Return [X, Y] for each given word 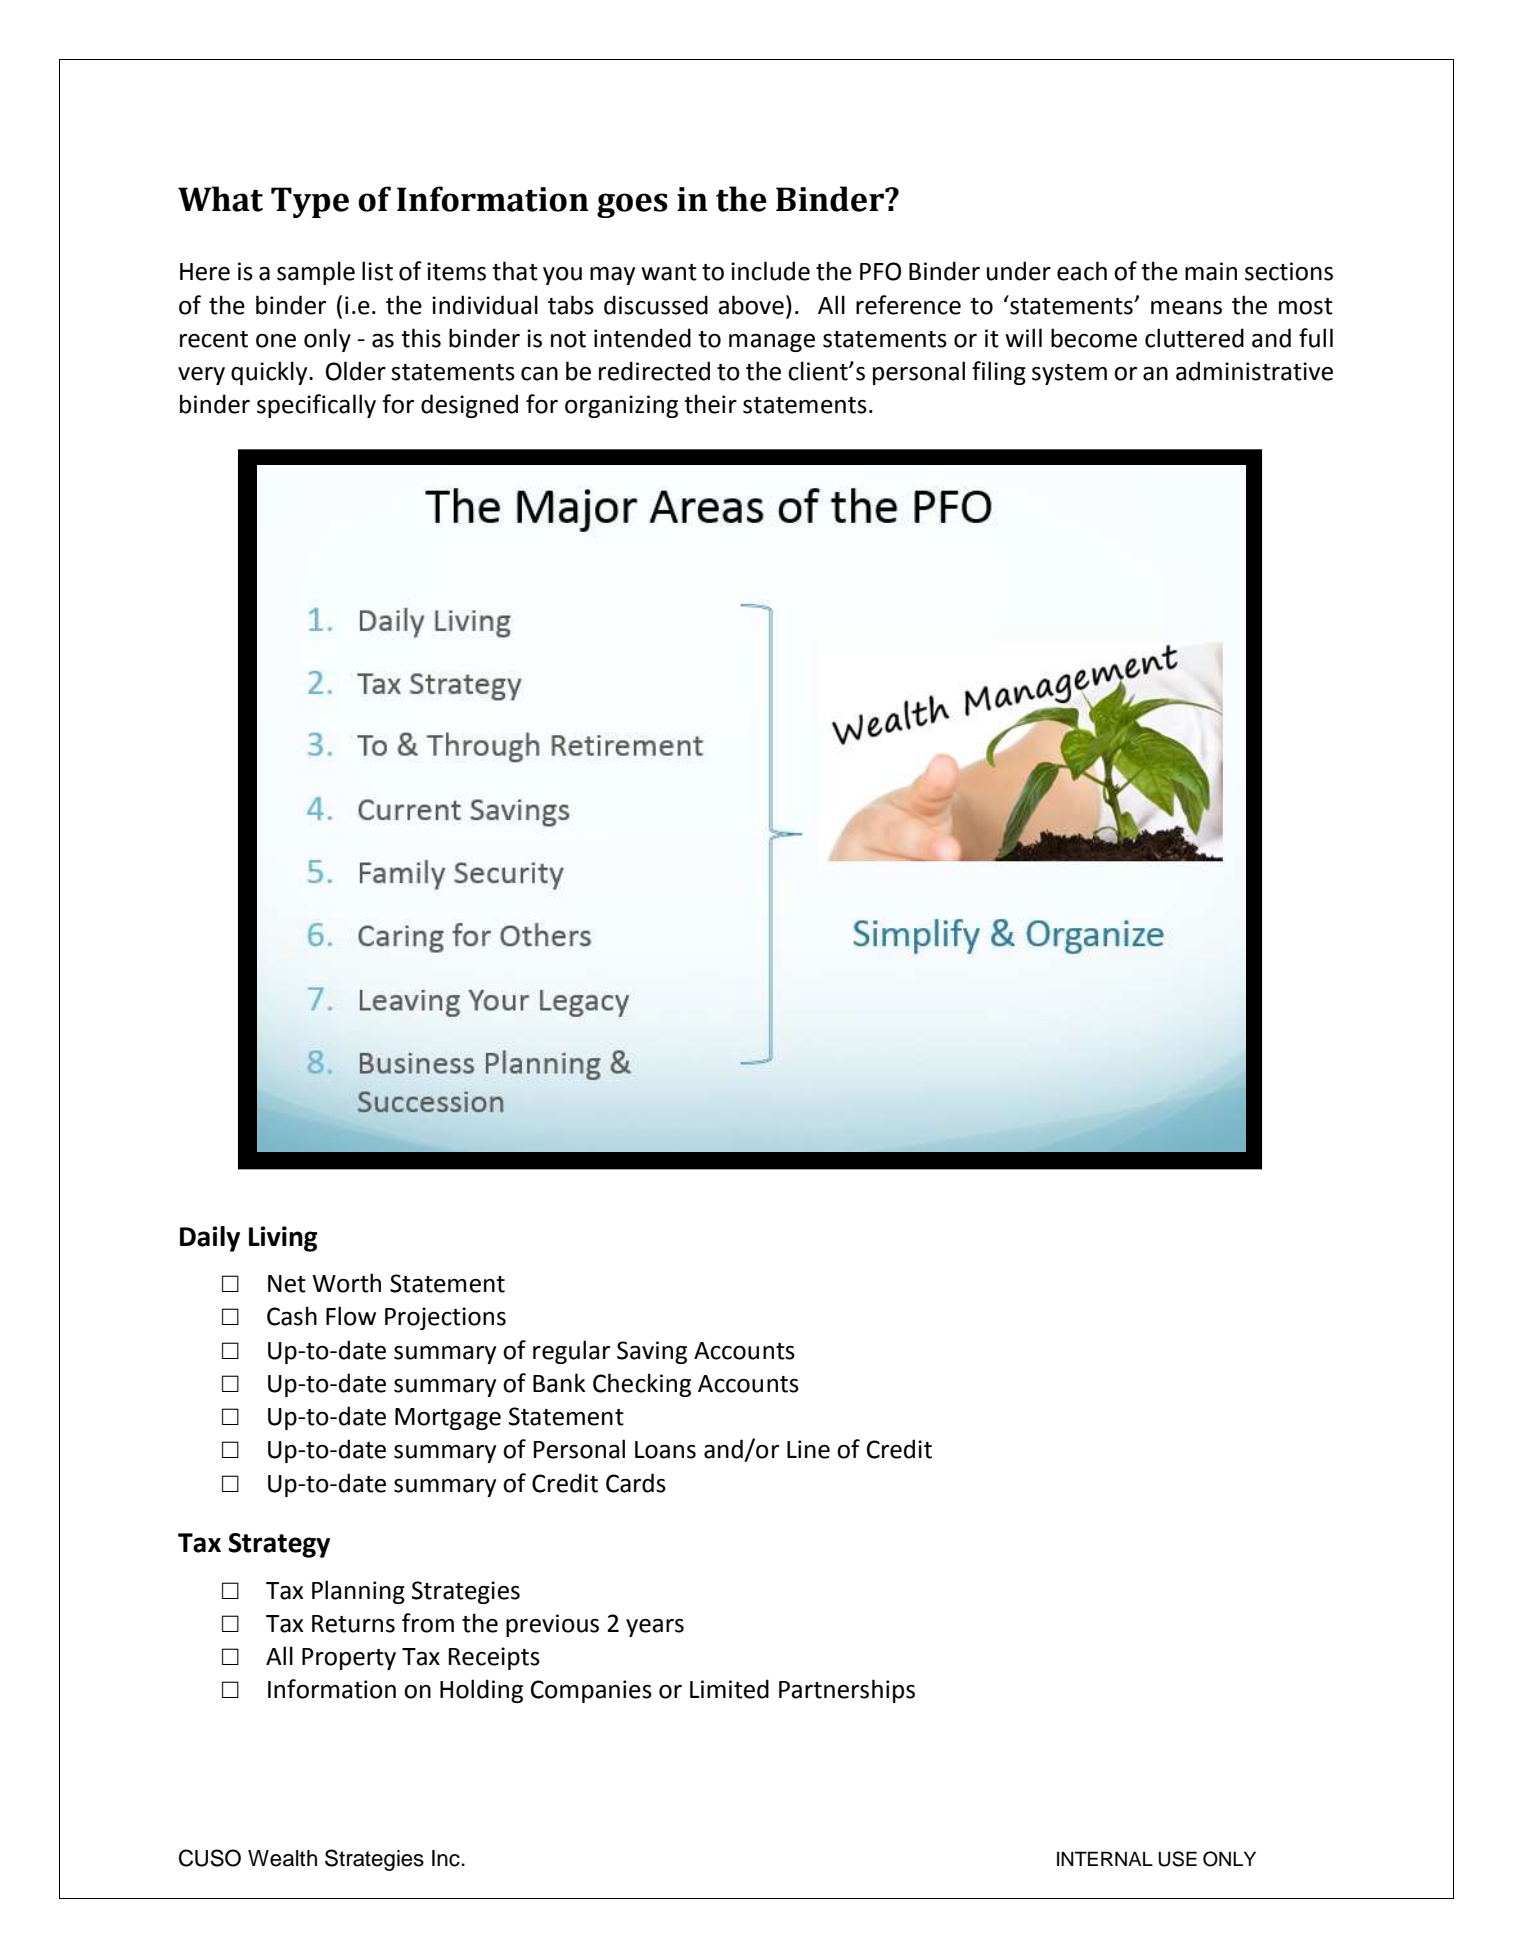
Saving [652, 1352]
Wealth [282, 1858]
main [1211, 271]
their [710, 404]
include [770, 271]
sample [316, 273]
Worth [346, 1283]
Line [808, 1449]
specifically [316, 406]
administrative [1254, 371]
